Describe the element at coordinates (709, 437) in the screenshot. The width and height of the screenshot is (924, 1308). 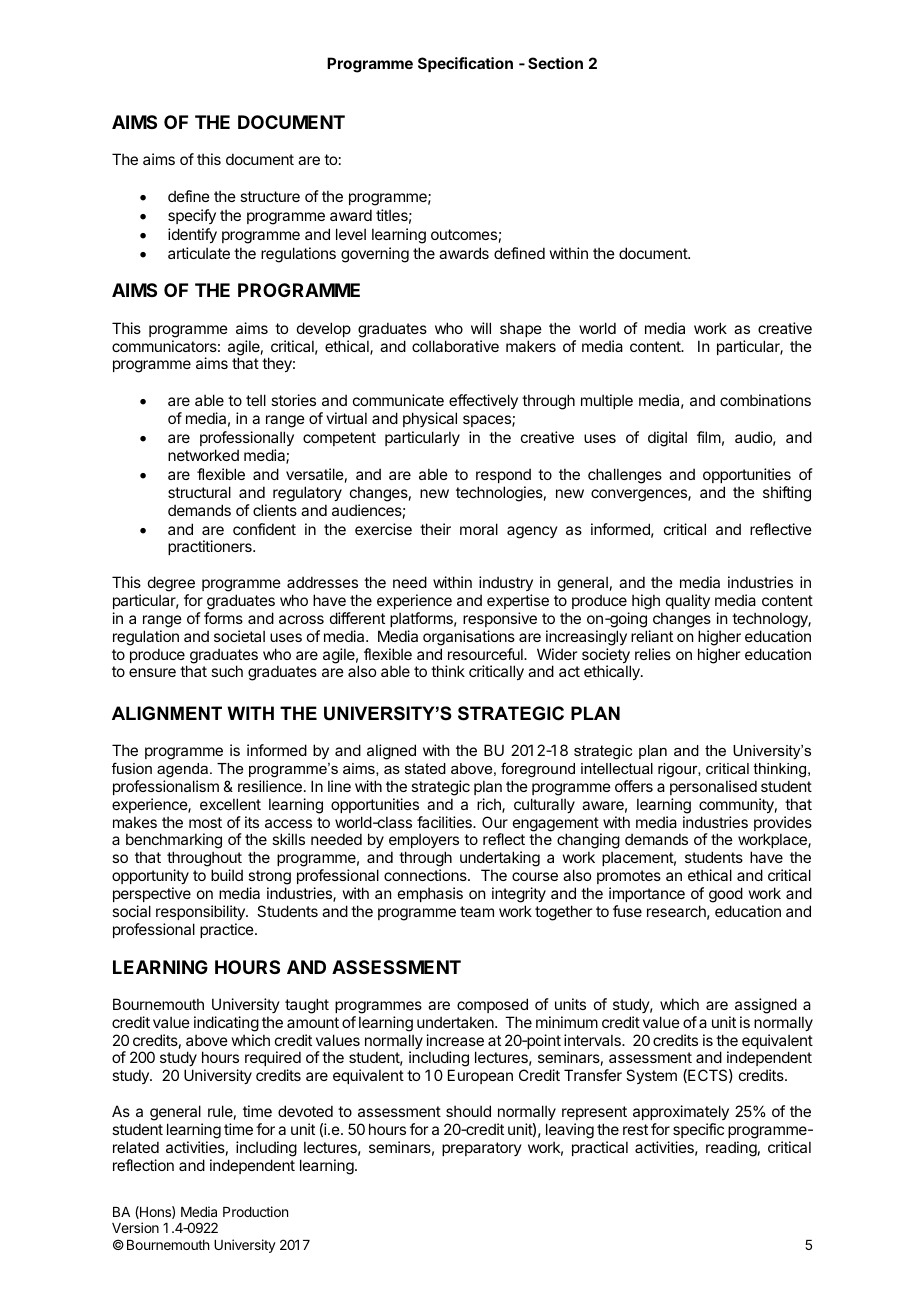
I see `film` at that location.
